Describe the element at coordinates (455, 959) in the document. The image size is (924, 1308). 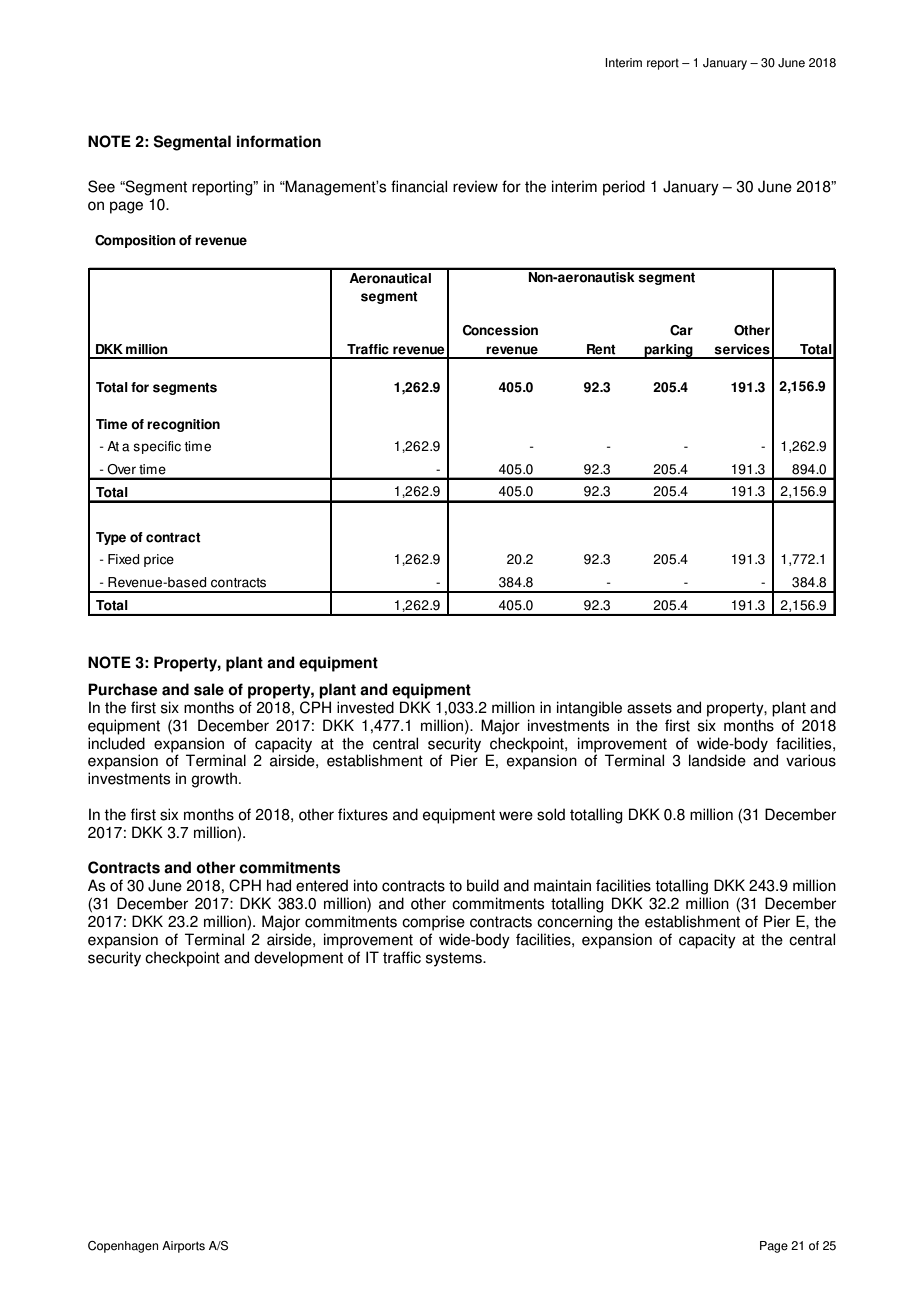
I see `systems` at that location.
